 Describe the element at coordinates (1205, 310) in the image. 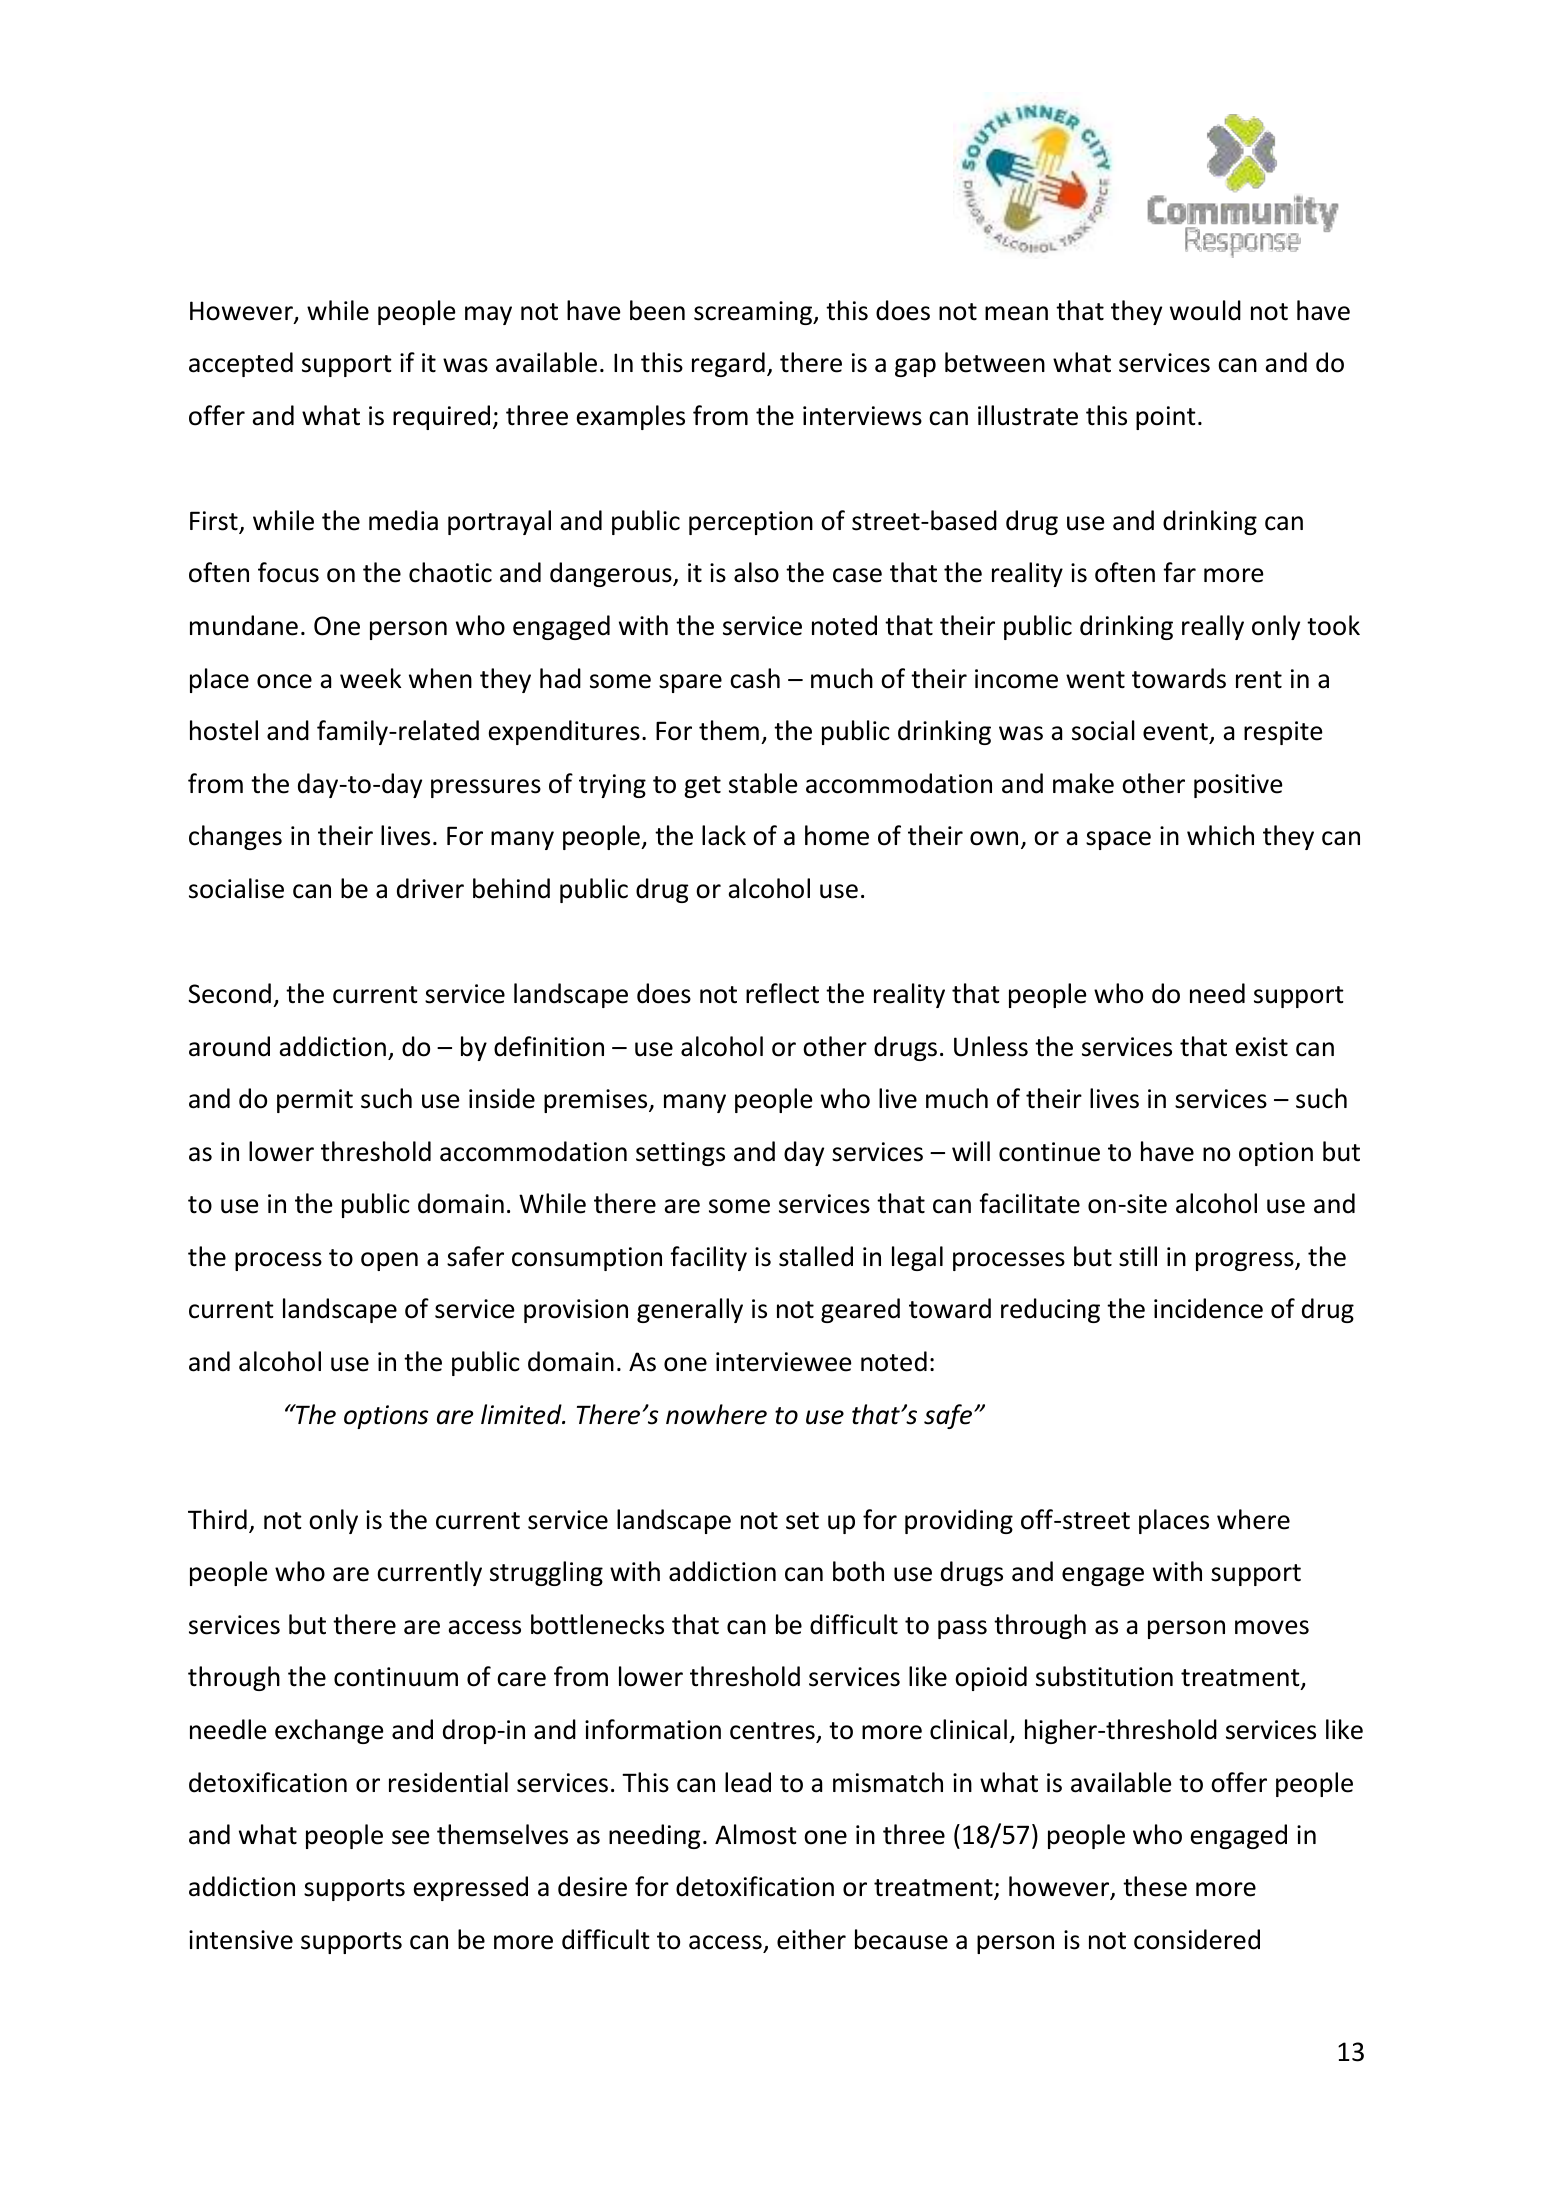

I see `would` at that location.
